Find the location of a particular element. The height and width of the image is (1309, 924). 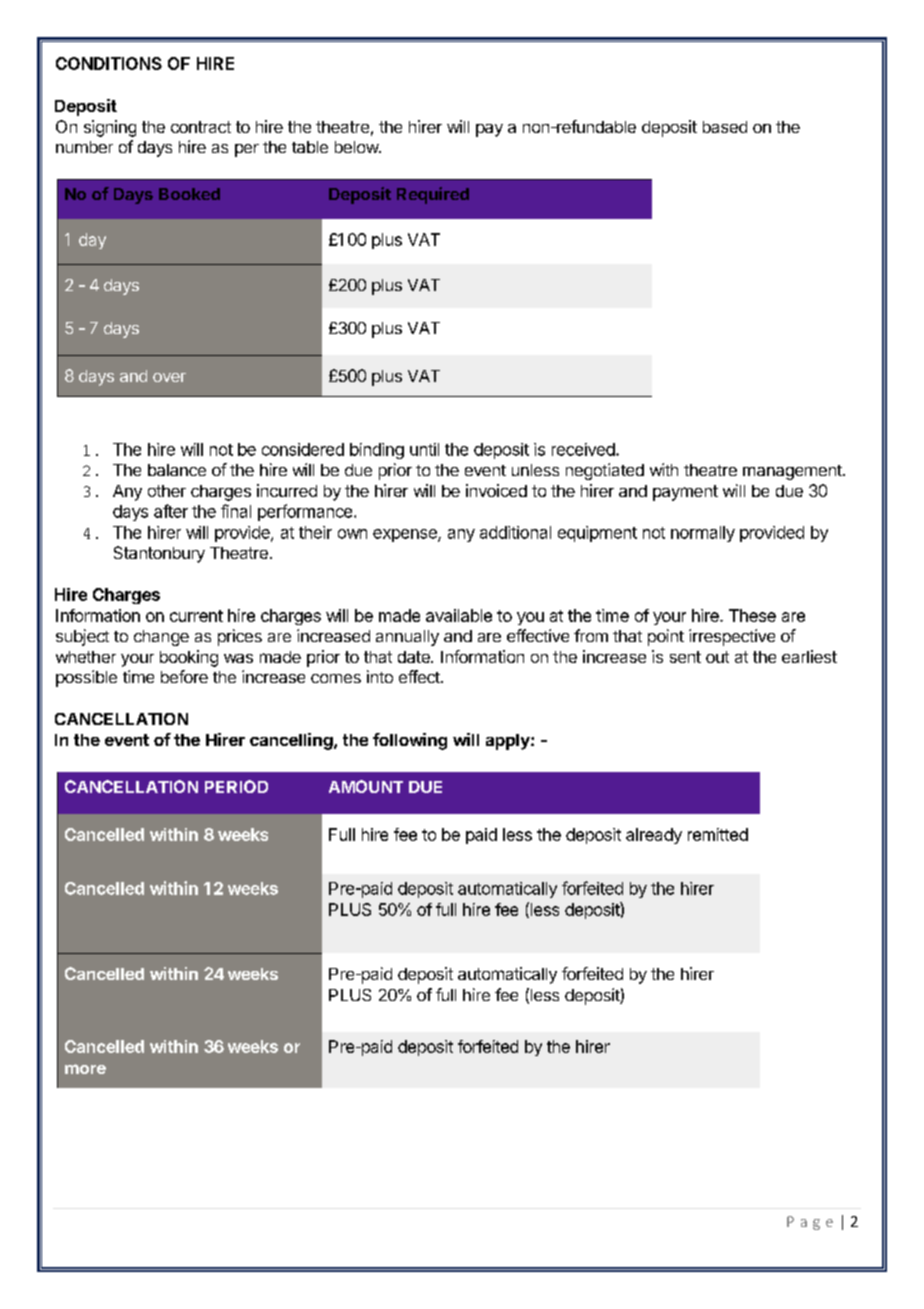

current is located at coordinates (196, 616).
